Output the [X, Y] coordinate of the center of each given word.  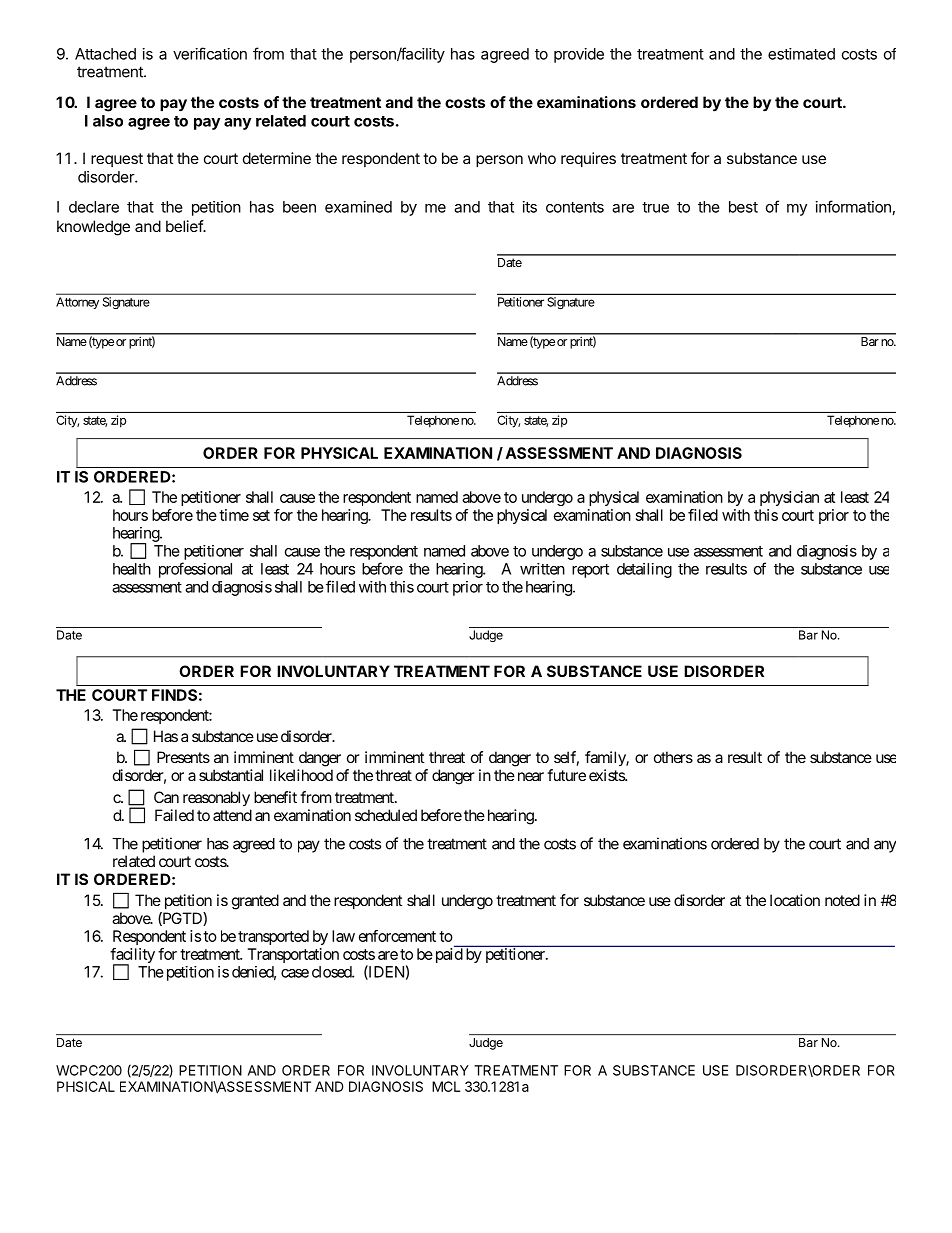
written [542, 569]
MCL [446, 1086]
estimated [801, 54]
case [295, 973]
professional [195, 570]
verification [210, 53]
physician [789, 498]
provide [579, 55]
